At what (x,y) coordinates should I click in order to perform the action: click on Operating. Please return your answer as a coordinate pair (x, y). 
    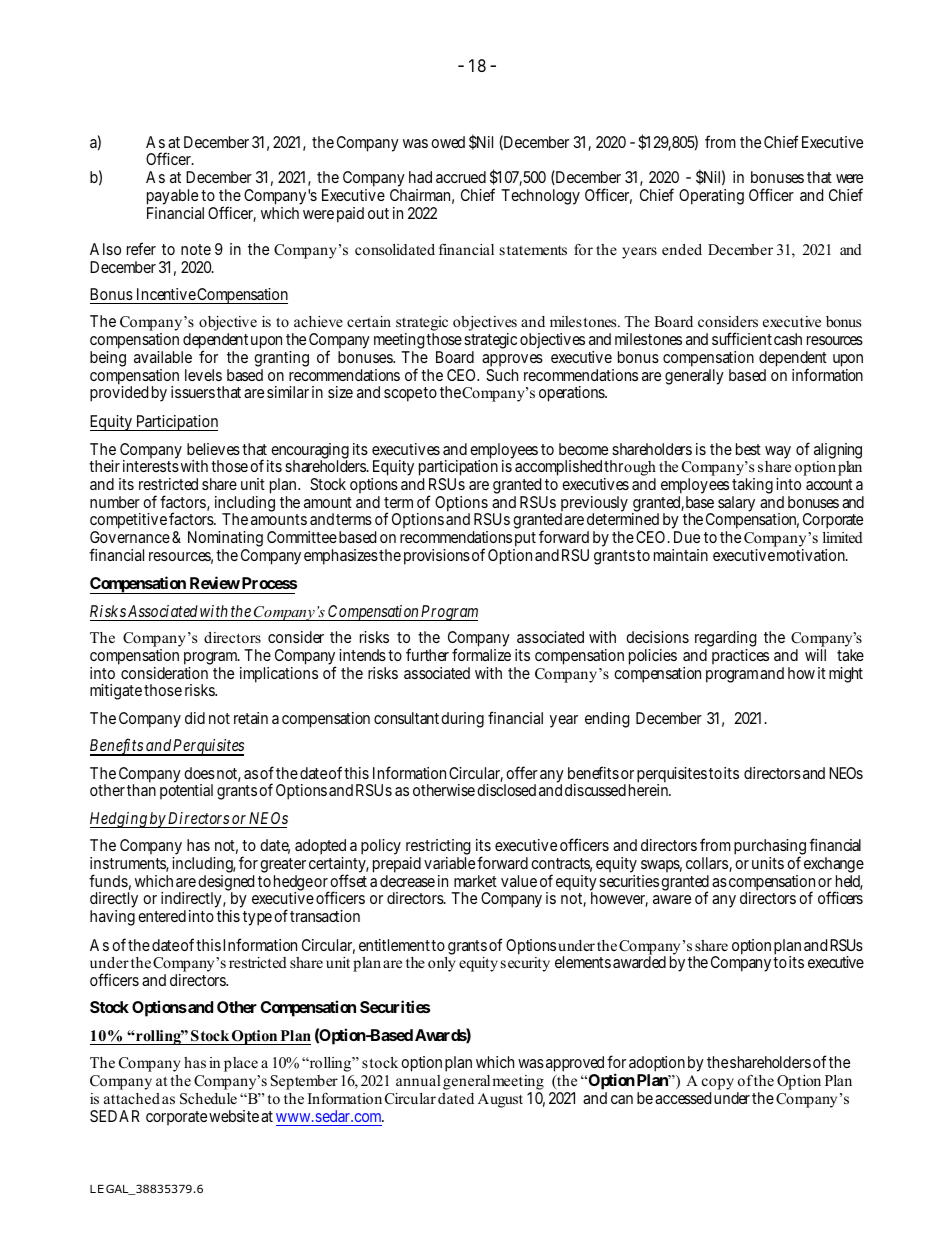
    Looking at the image, I should click on (711, 197).
